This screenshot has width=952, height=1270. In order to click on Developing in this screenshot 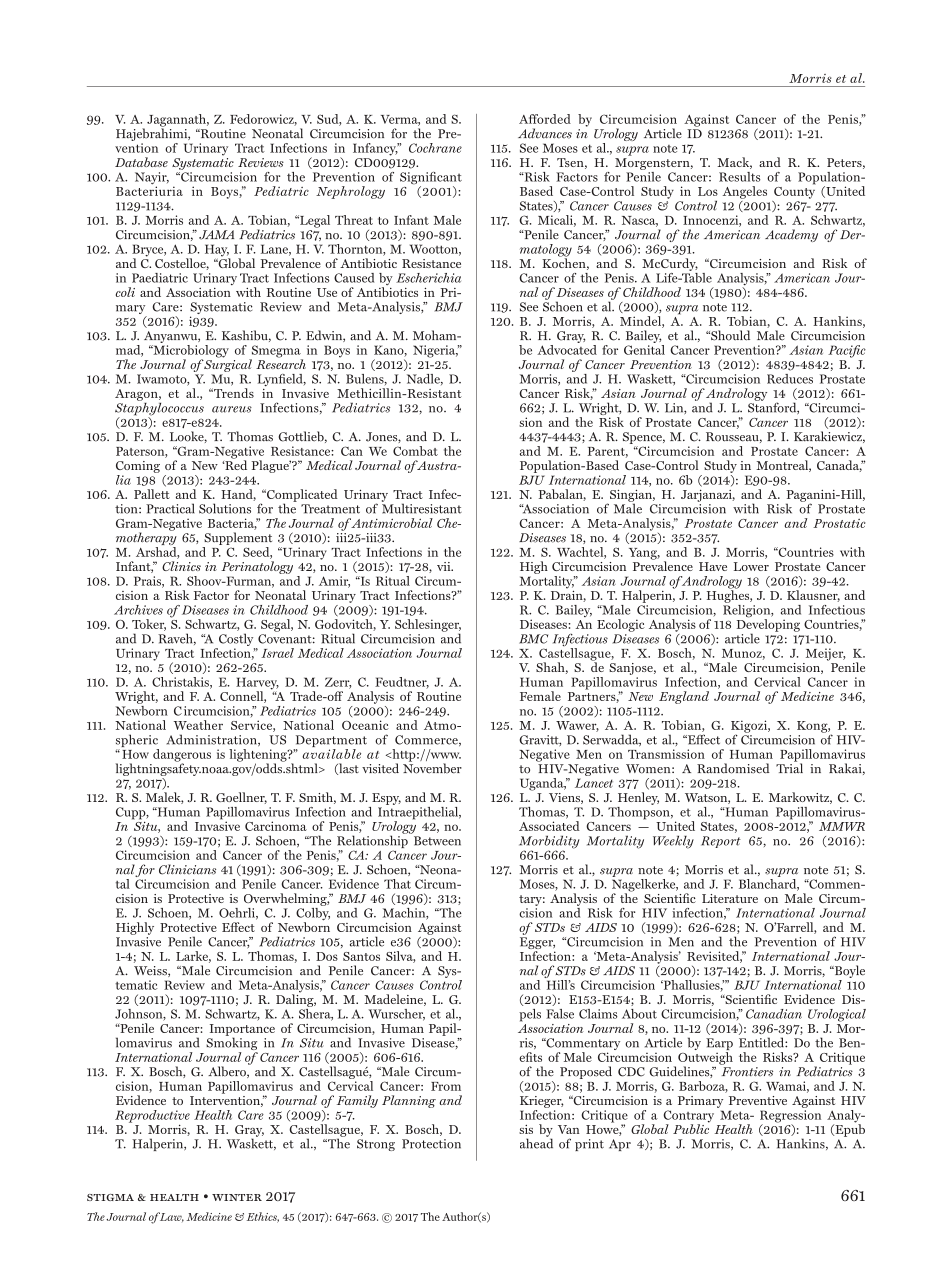, I will do `click(768, 625)`.
